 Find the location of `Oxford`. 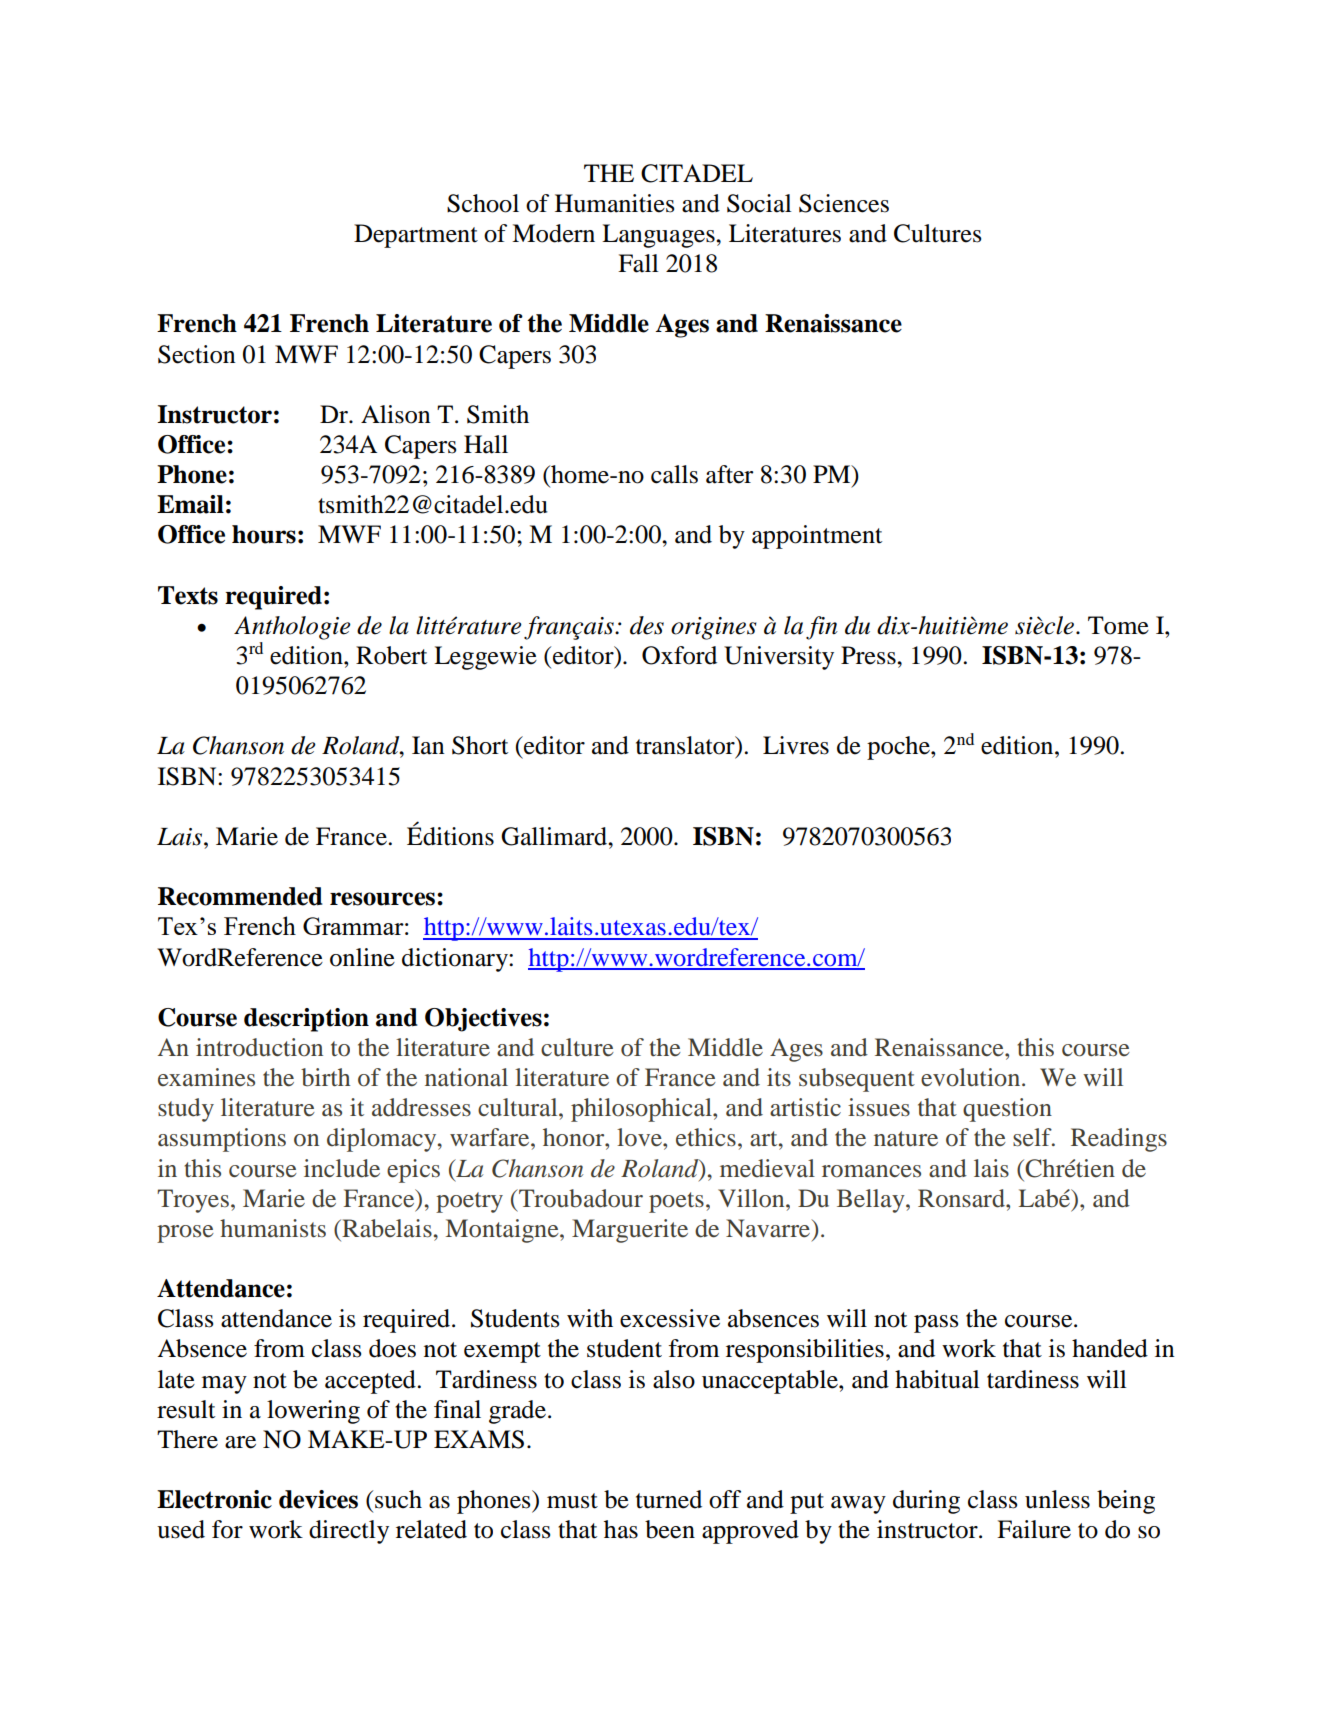

Oxford is located at coordinates (679, 655).
